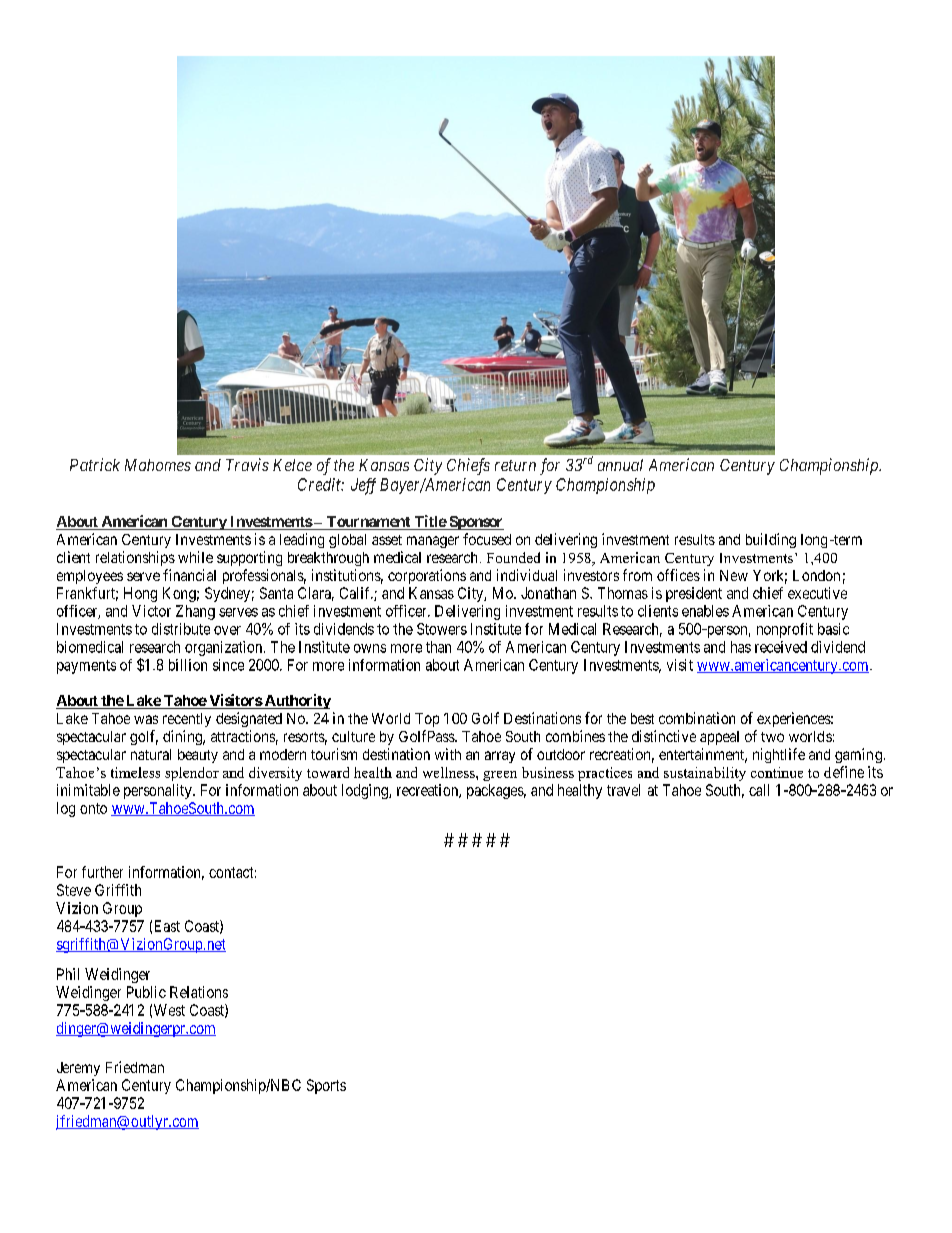 The image size is (952, 1233). I want to click on wellness, so click(450, 772).
